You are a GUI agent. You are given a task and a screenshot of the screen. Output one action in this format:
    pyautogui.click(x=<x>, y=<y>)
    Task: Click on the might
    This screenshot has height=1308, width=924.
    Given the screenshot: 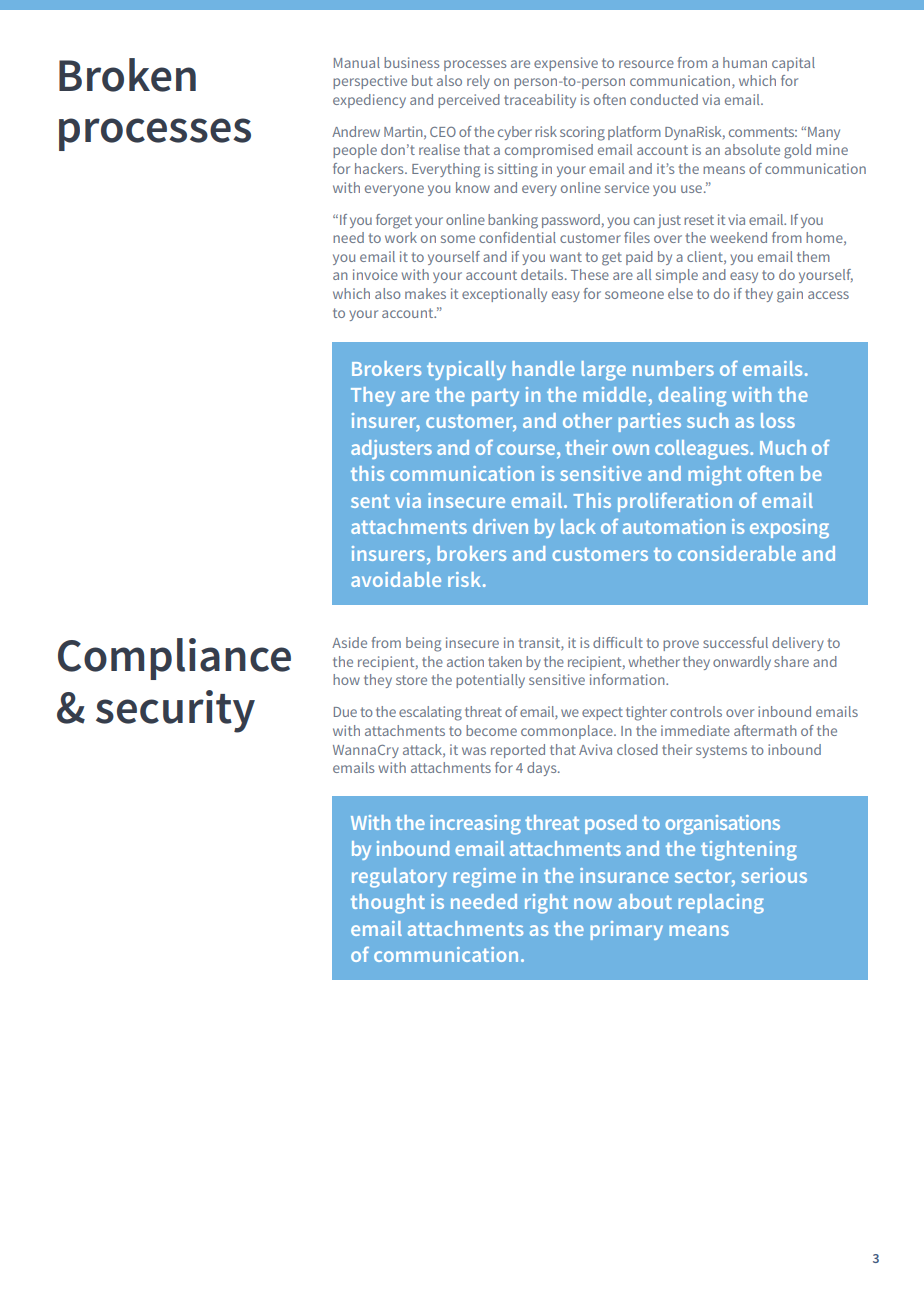 What is the action you would take?
    pyautogui.click(x=715, y=476)
